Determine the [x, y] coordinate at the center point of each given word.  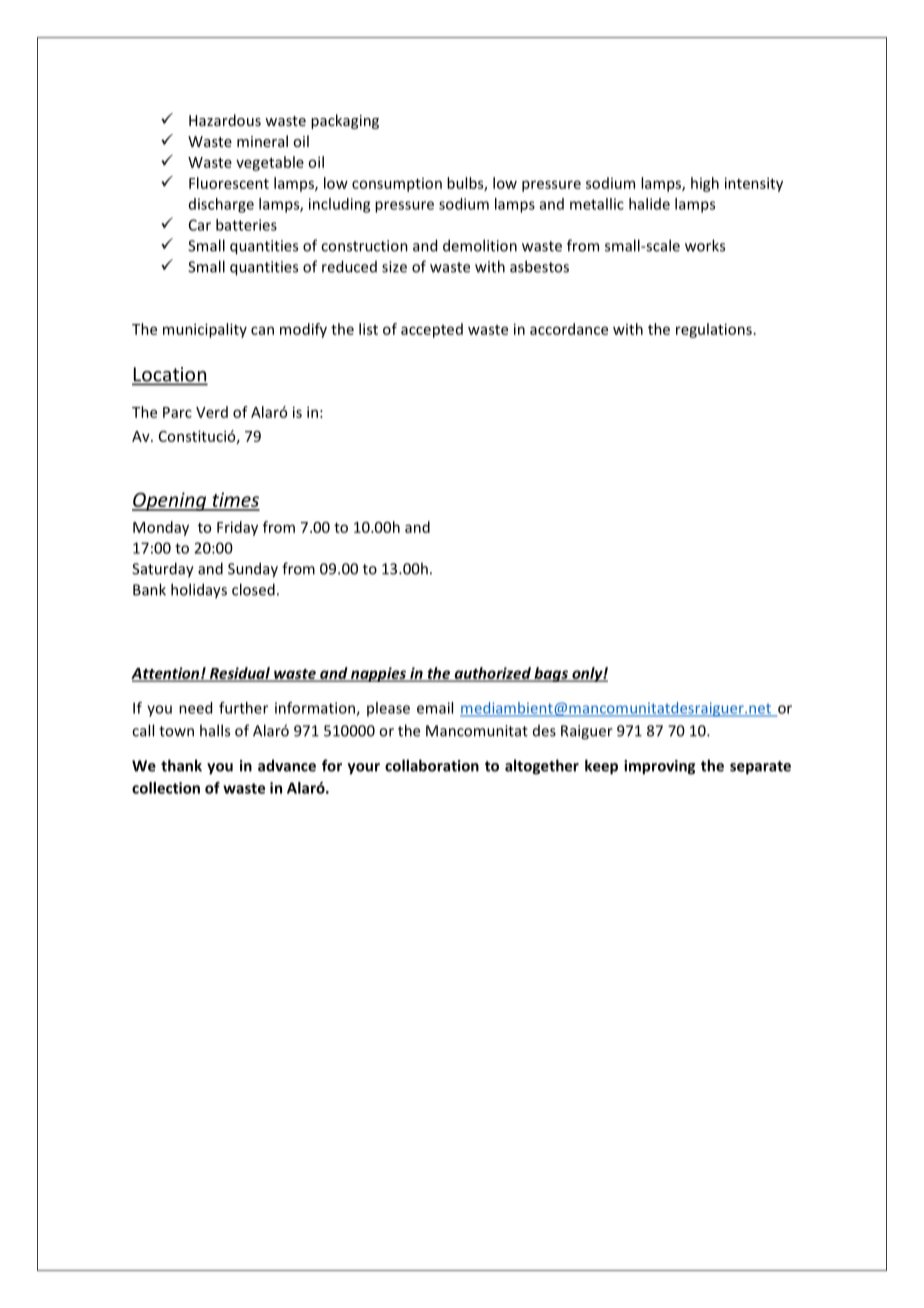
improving [659, 767]
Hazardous [225, 120]
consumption [397, 185]
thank [181, 765]
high [705, 184]
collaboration [432, 765]
